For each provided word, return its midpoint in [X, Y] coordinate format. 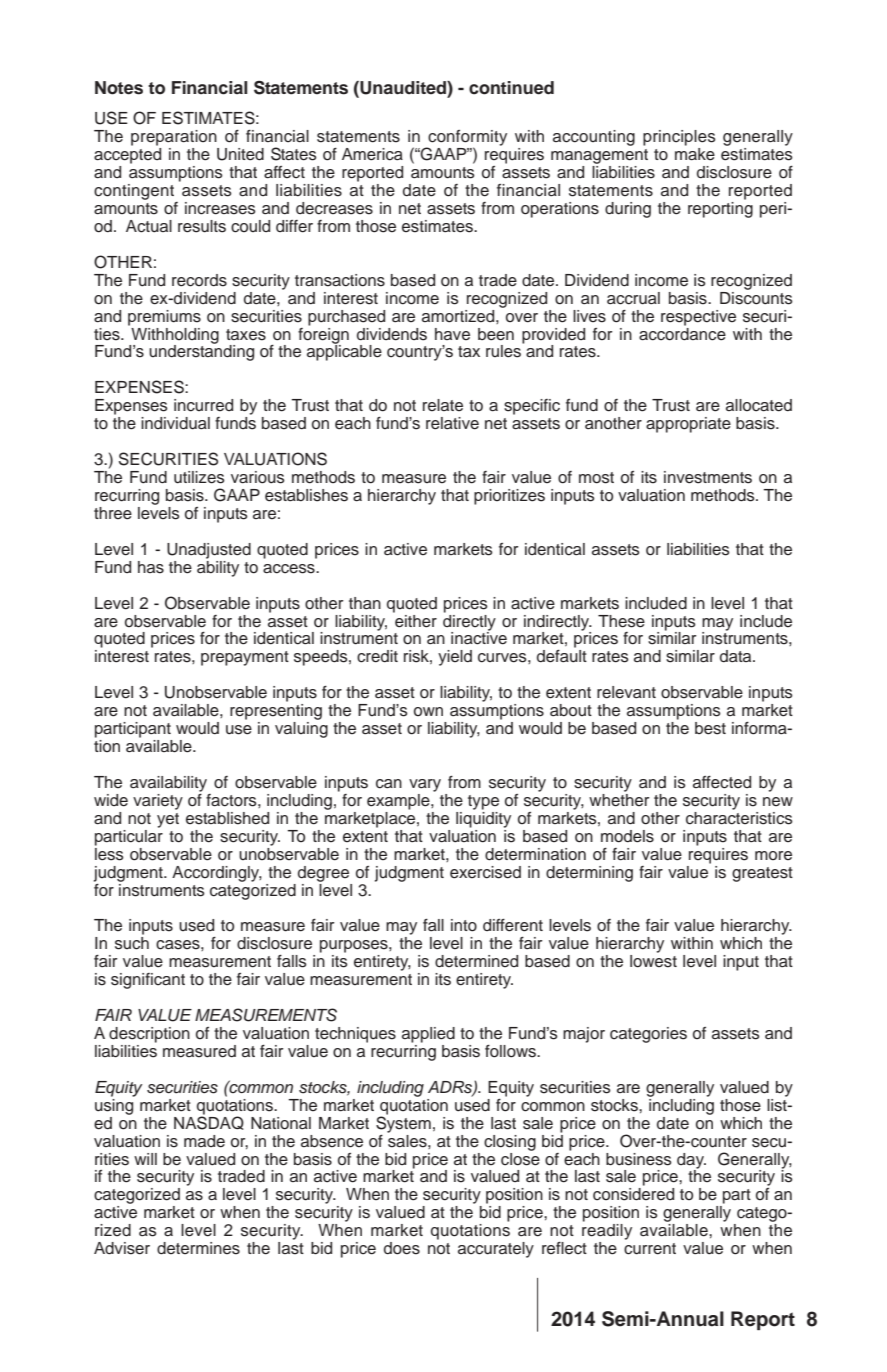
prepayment [245, 658]
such [132, 943]
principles [679, 138]
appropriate [688, 425]
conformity [466, 139]
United [240, 154]
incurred [203, 405]
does [402, 1248]
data [737, 656]
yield [455, 658]
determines [198, 1248]
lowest [653, 961]
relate [443, 405]
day [691, 1162]
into [464, 925]
